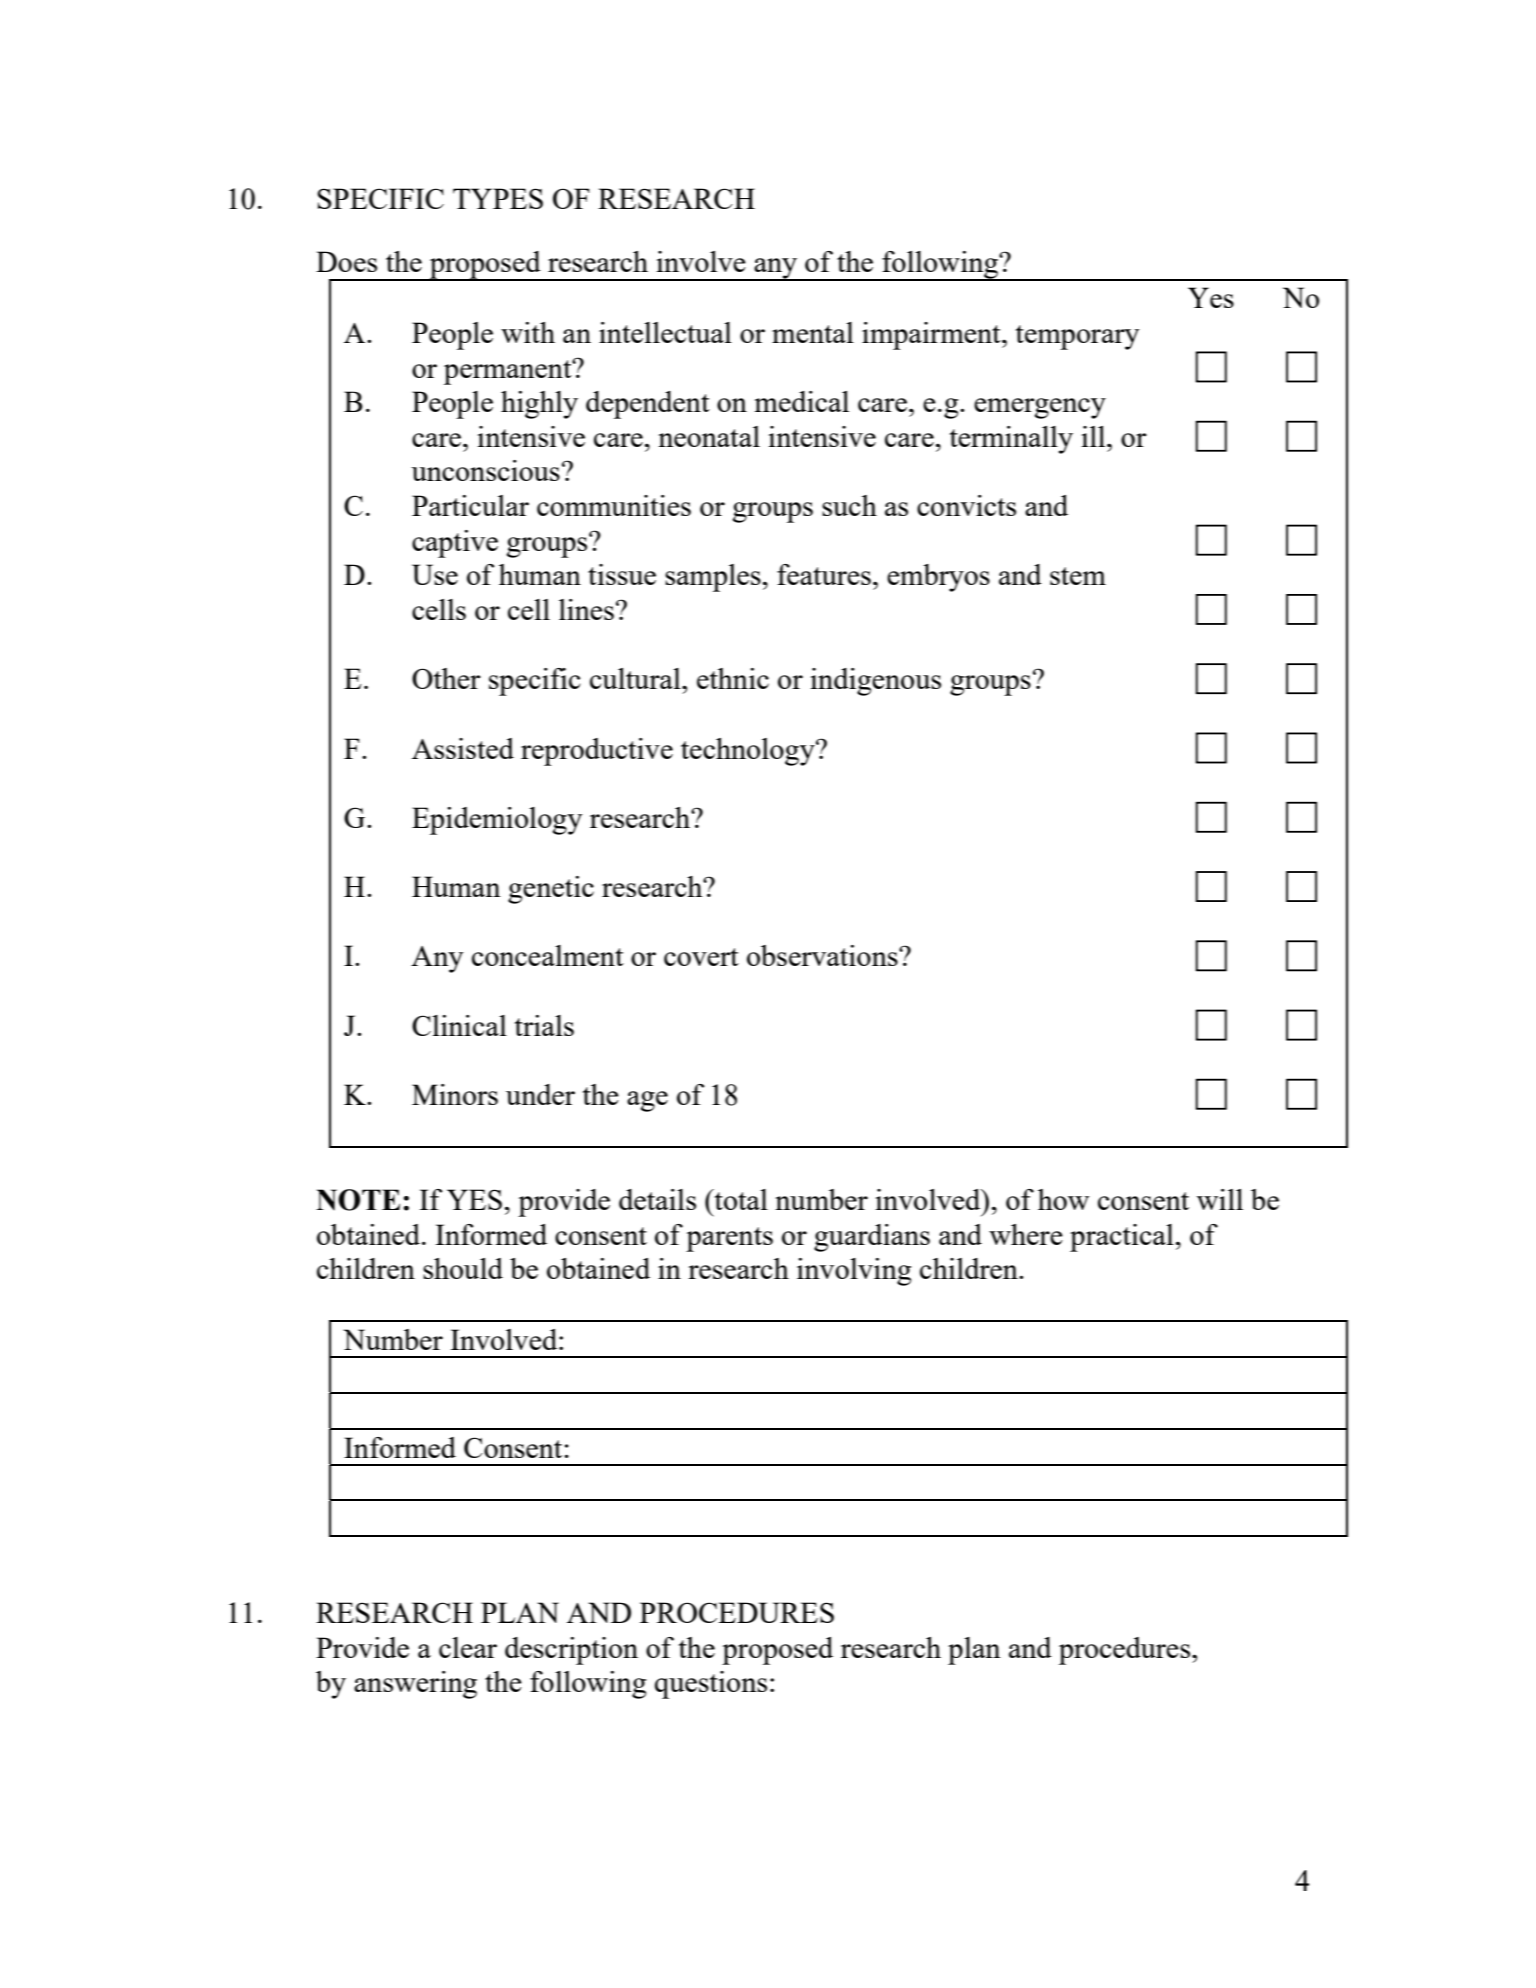  I want to click on temporary, so click(1077, 337).
